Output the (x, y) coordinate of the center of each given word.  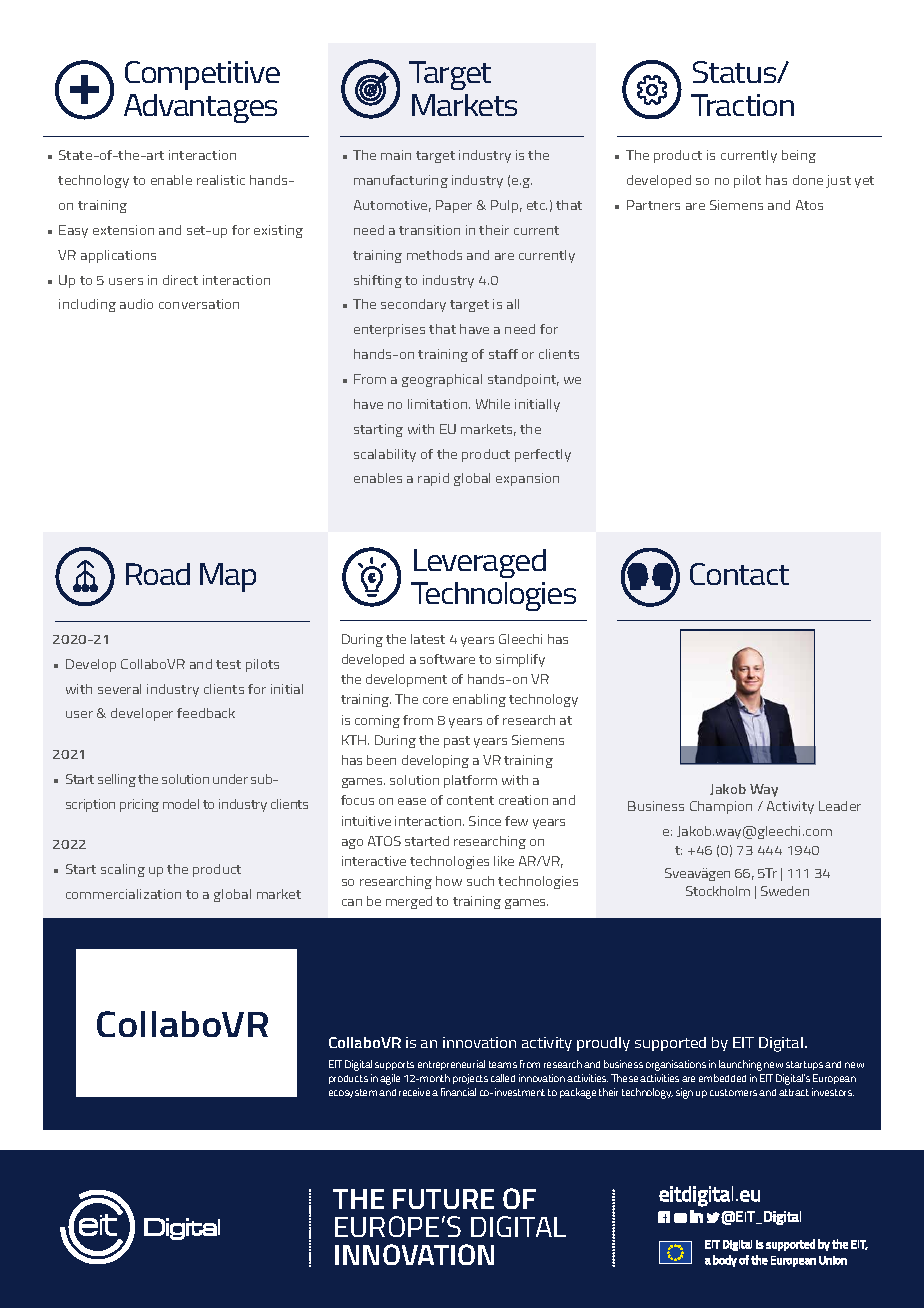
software (447, 659)
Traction (742, 105)
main (396, 155)
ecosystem (353, 1093)
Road (158, 574)
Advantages (200, 108)
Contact (739, 574)
